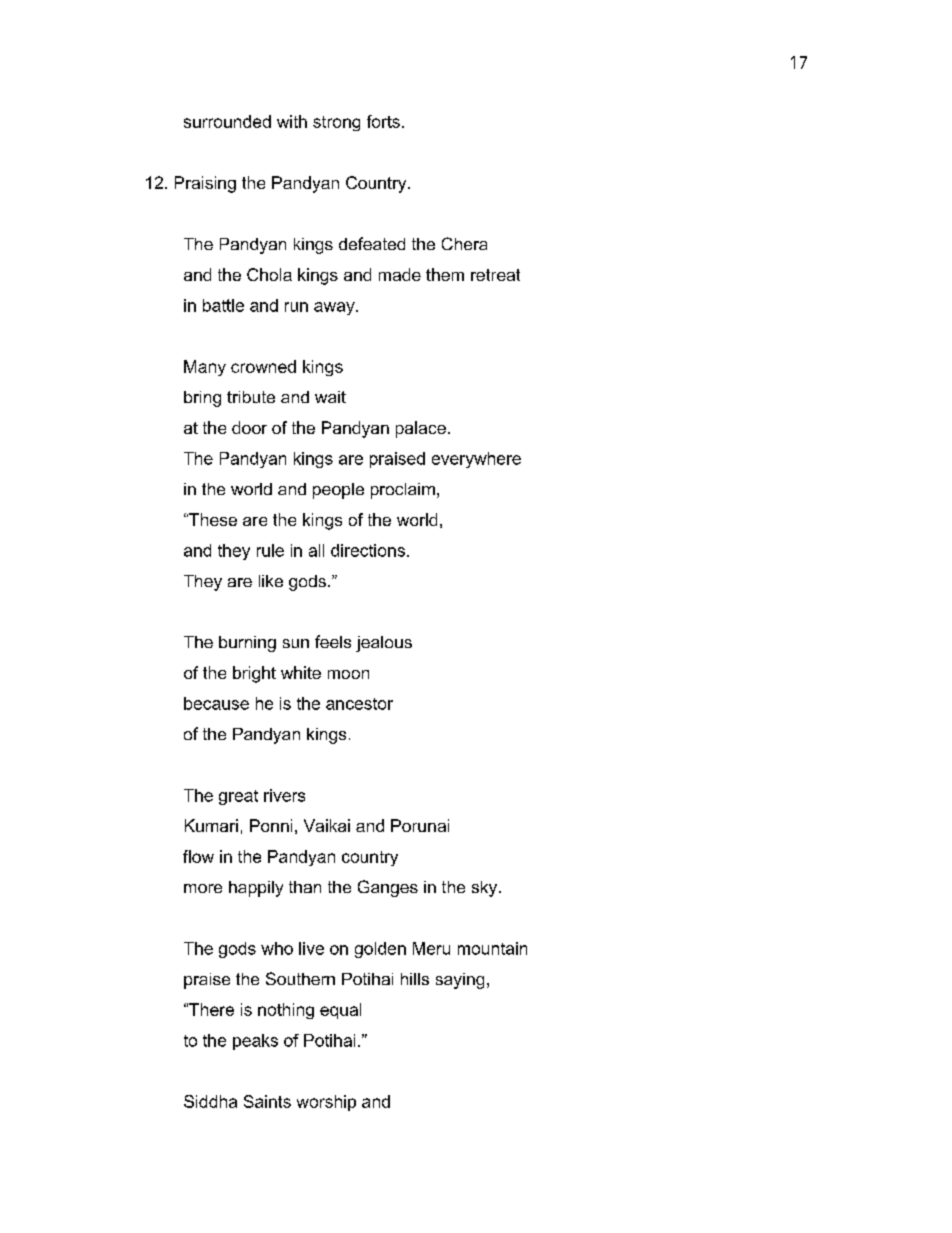  I want to click on burning, so click(247, 644).
